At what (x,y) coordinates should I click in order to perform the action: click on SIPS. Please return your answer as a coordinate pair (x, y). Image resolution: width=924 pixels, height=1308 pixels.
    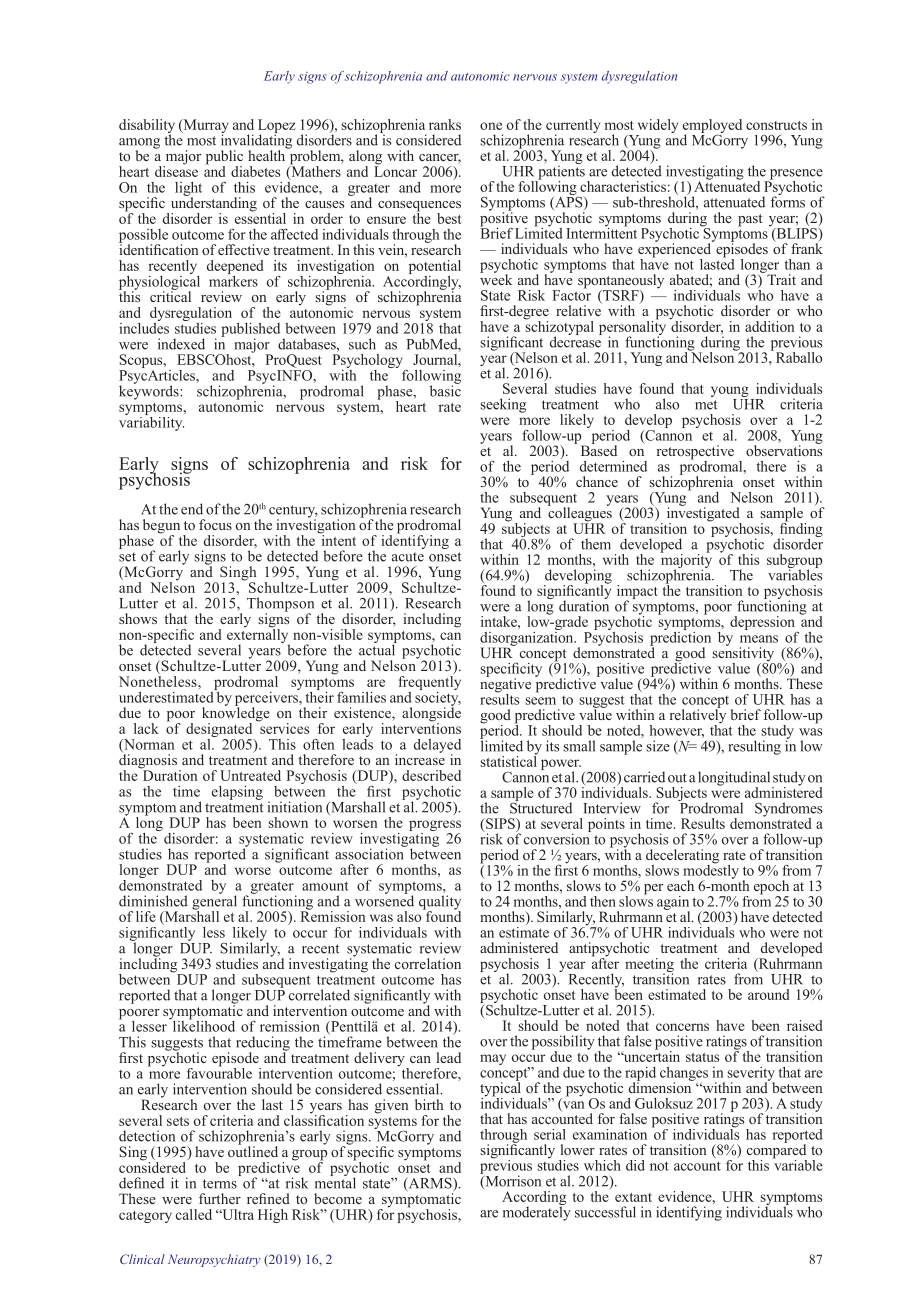
    Looking at the image, I should click on (500, 825).
